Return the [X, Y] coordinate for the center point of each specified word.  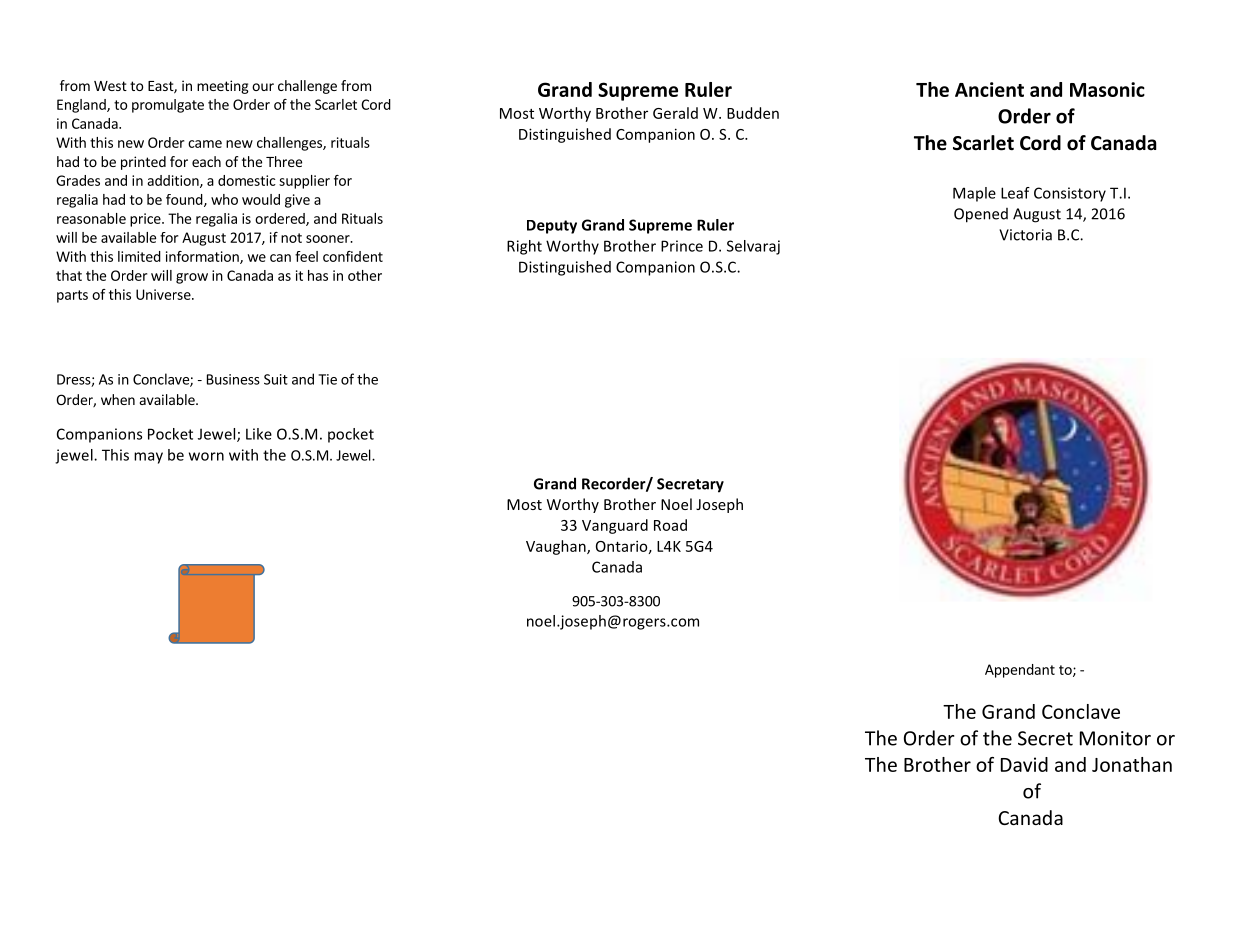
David [1024, 764]
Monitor [1115, 738]
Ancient [989, 89]
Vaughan [557, 547]
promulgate [168, 106]
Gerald [675, 113]
